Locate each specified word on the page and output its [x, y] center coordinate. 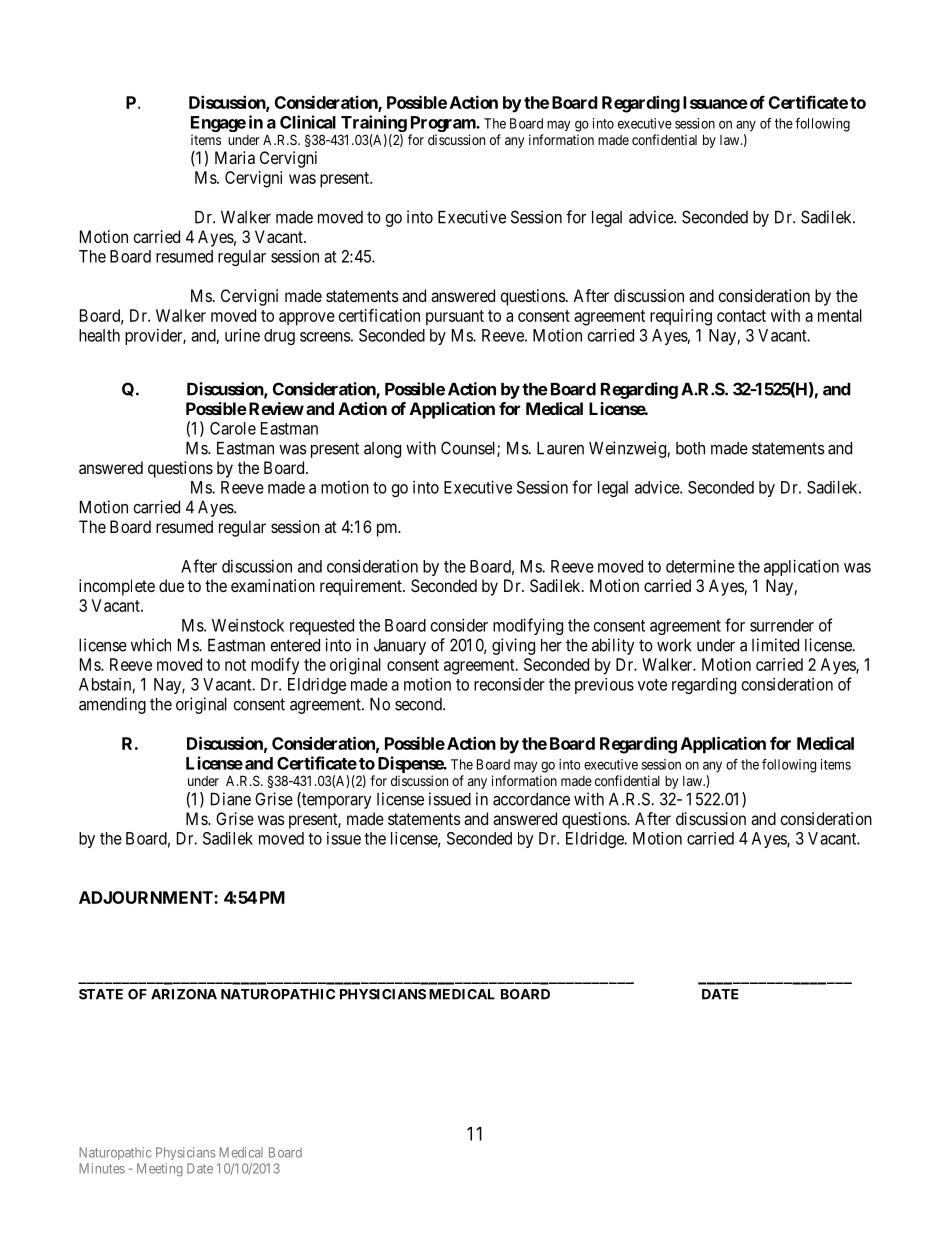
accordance [531, 799]
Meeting [160, 1170]
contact [741, 316]
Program [444, 124]
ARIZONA [184, 994]
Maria [235, 157]
